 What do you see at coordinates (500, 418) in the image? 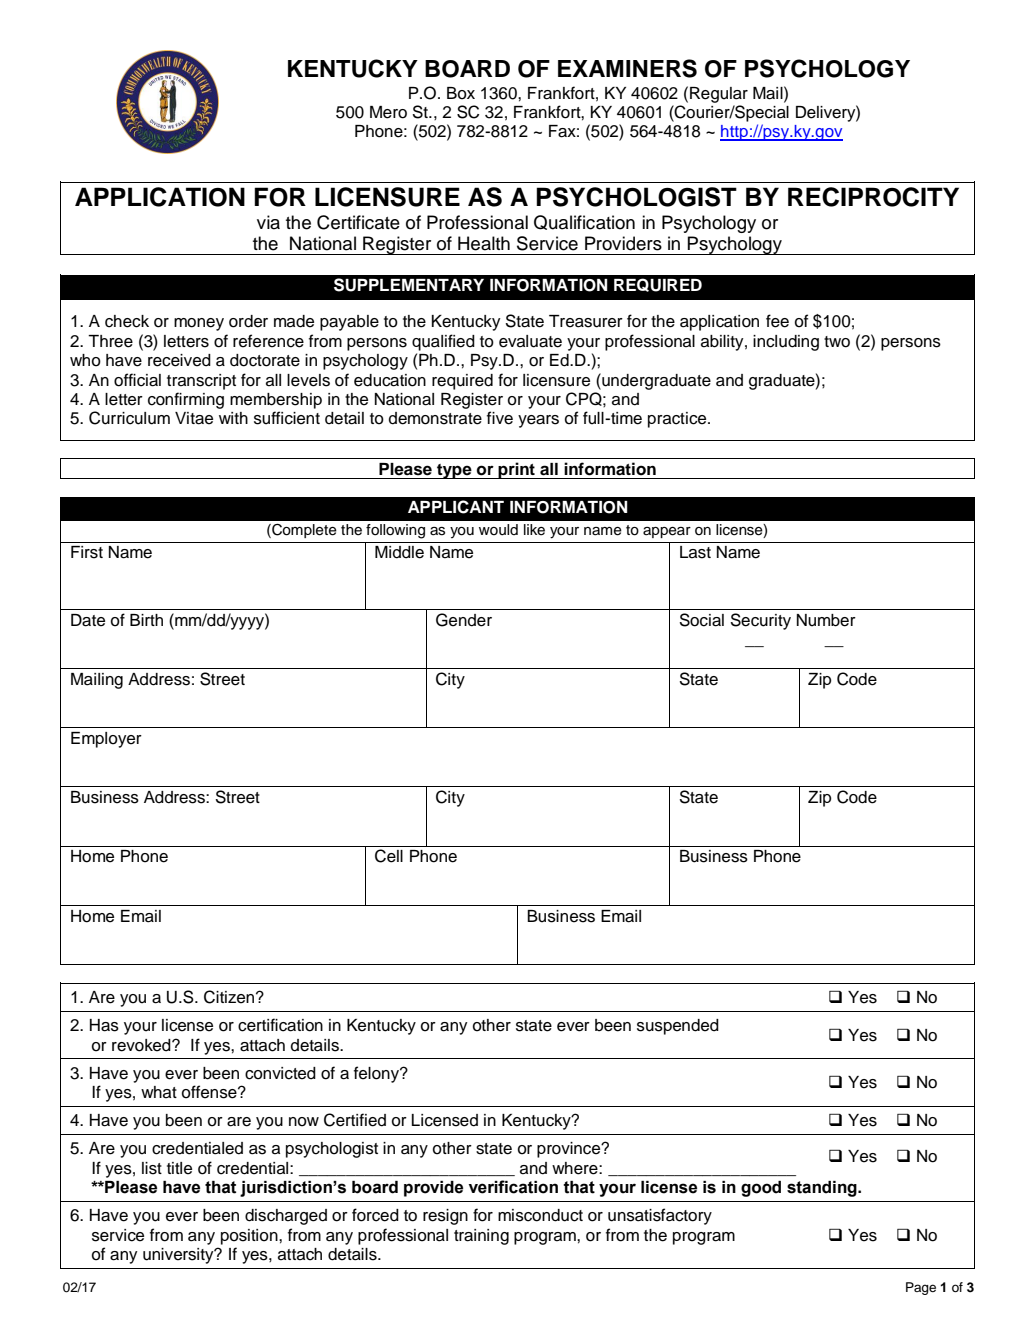
I see `five` at bounding box center [500, 418].
